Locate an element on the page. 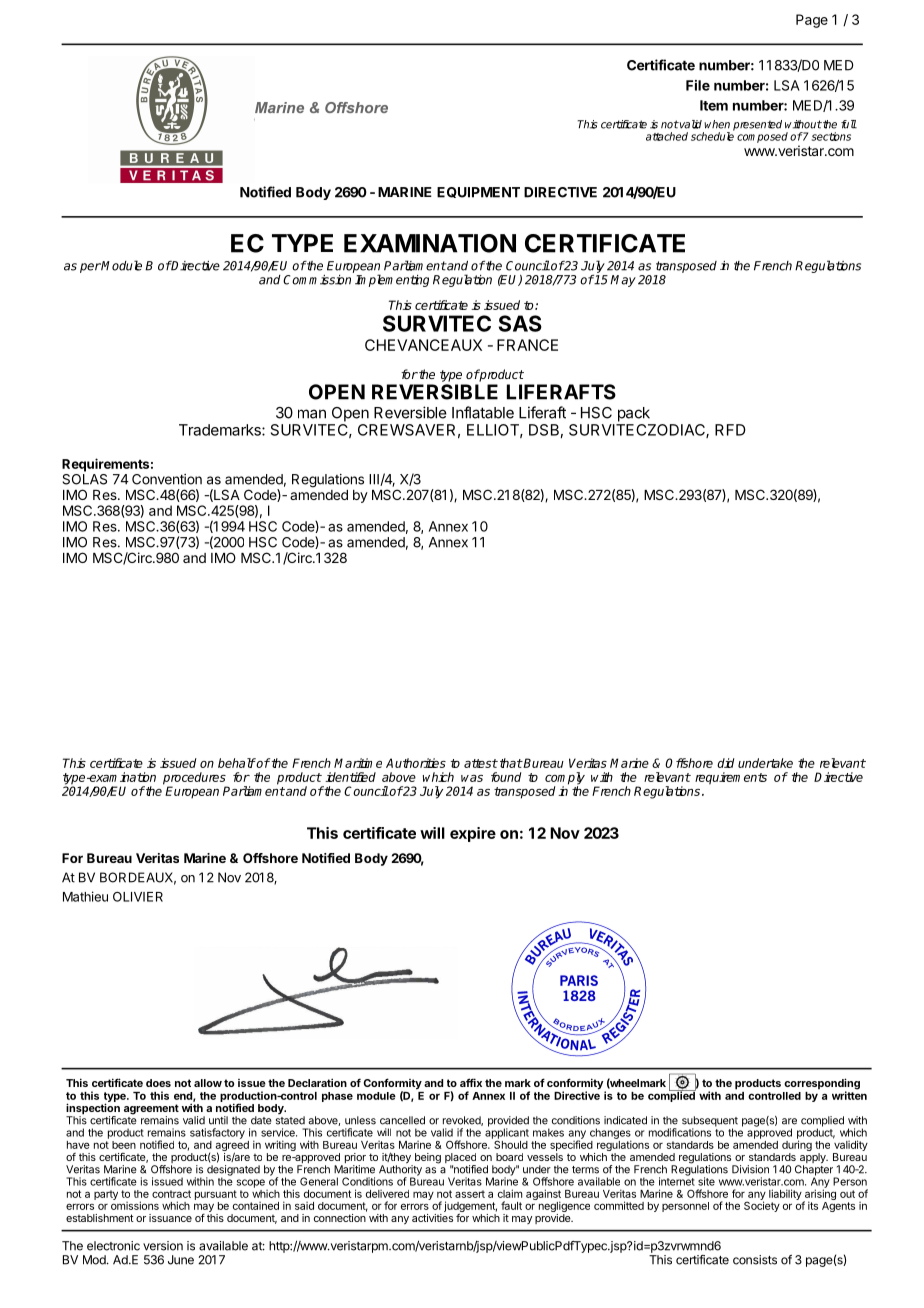 This page has height=1308, width=924. EQUIPMENT is located at coordinates (478, 192).
